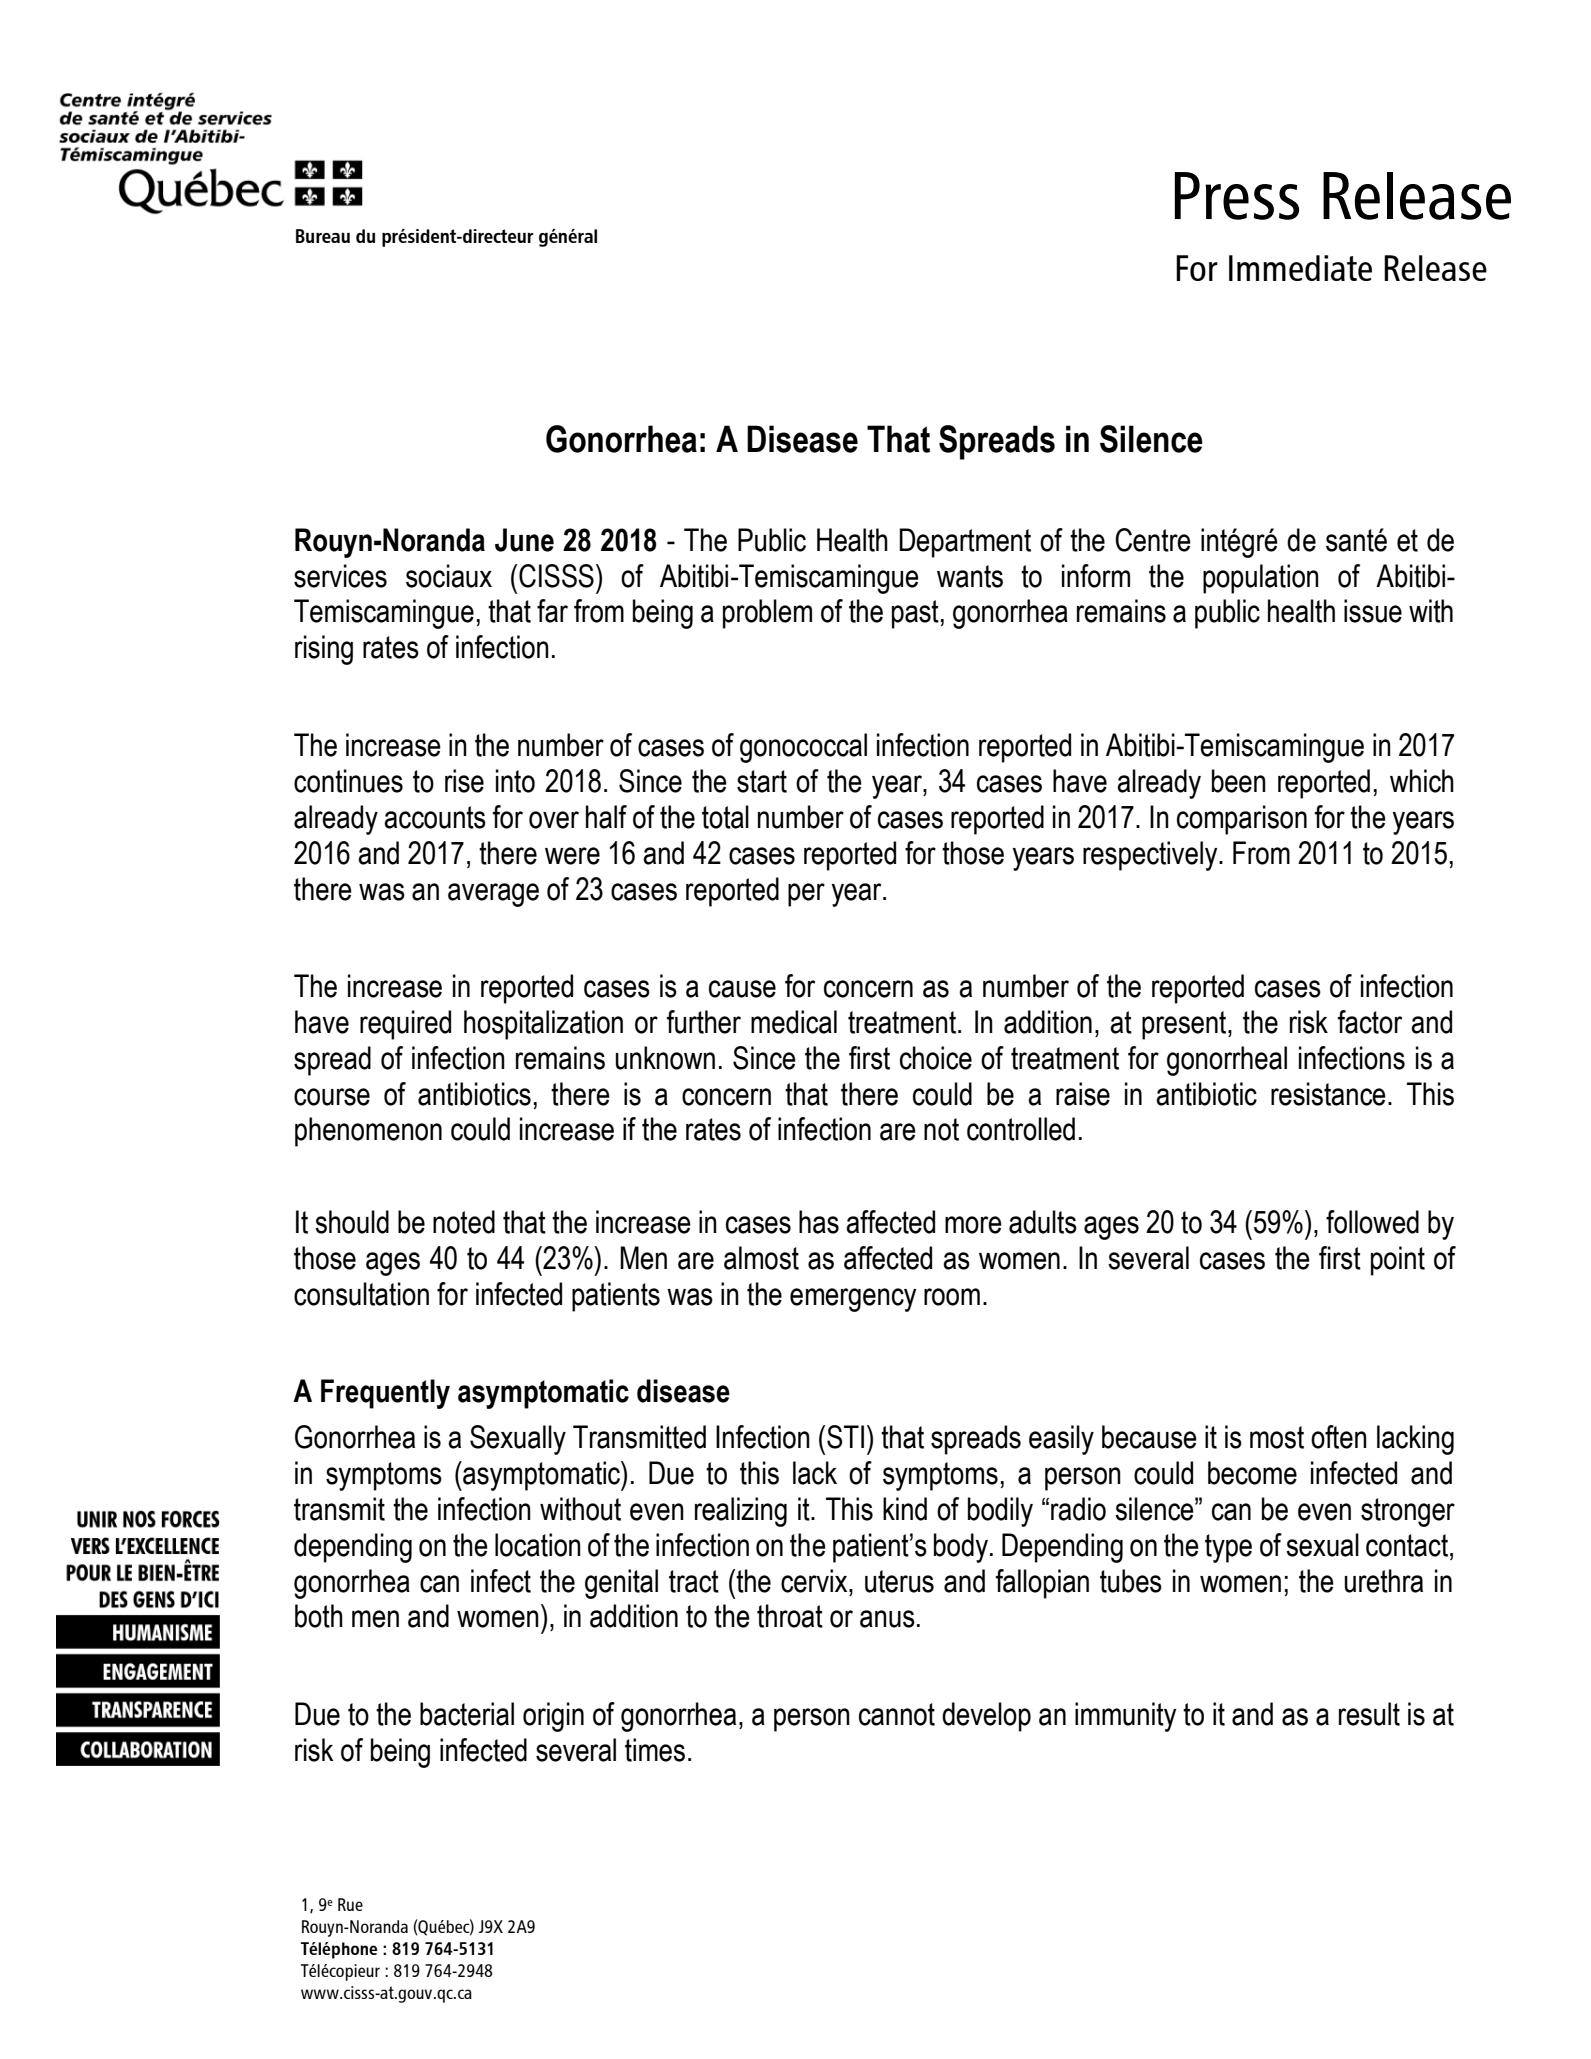 This screenshot has width=1591, height=2059. I want to click on population, so click(1261, 579).
